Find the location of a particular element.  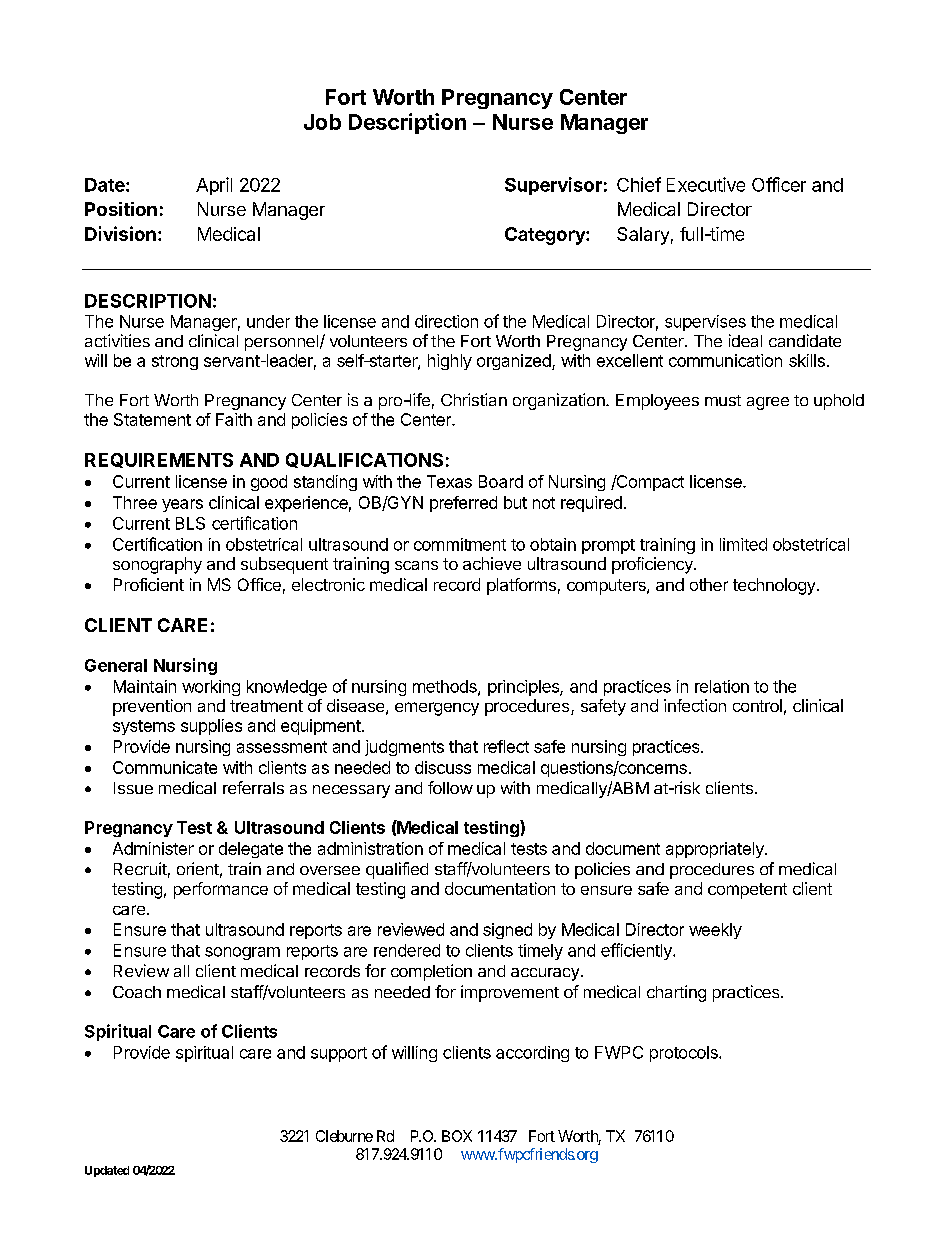

appropriately is located at coordinates (716, 850).
